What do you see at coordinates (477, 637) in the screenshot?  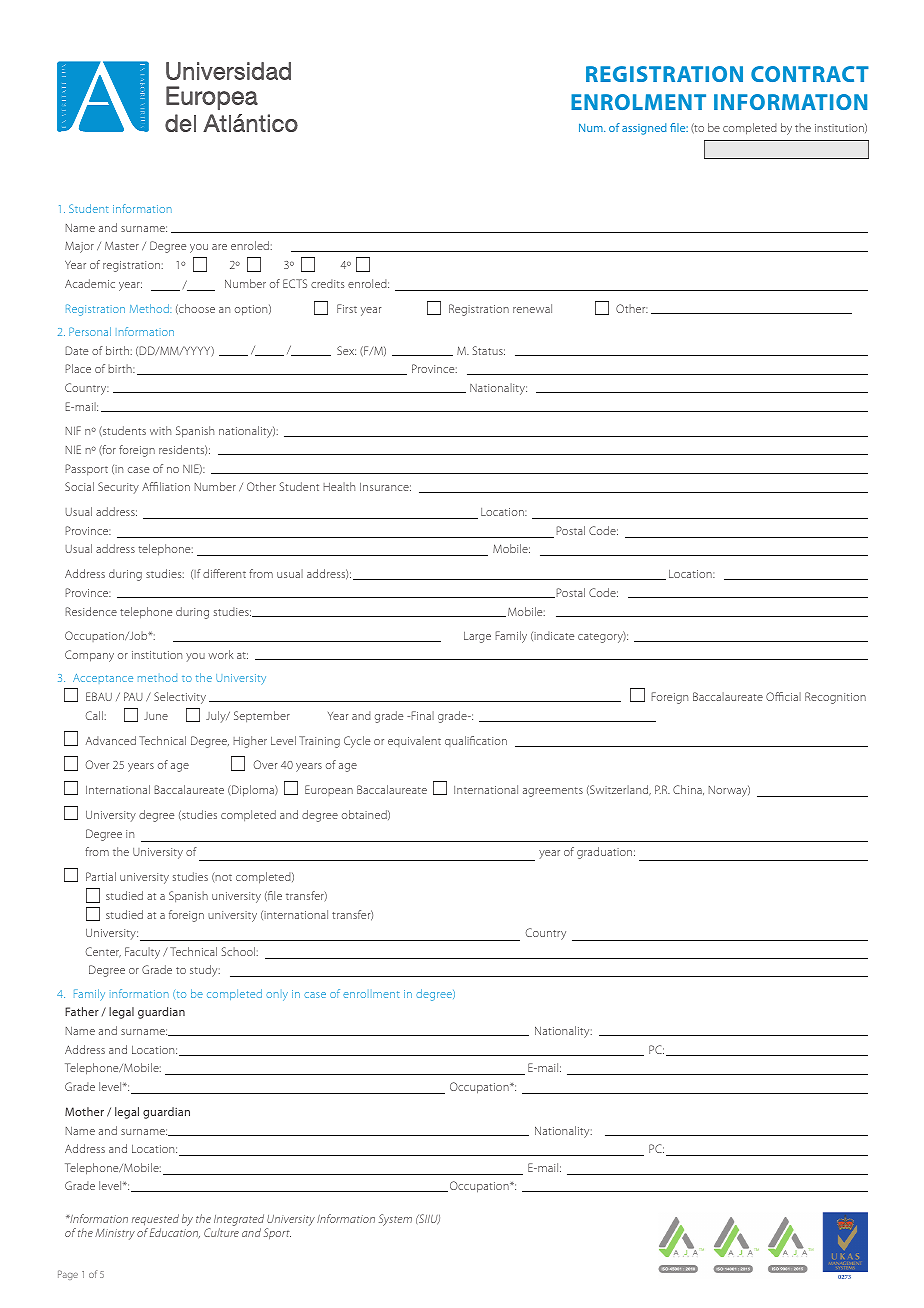 I see `Large` at bounding box center [477, 637].
